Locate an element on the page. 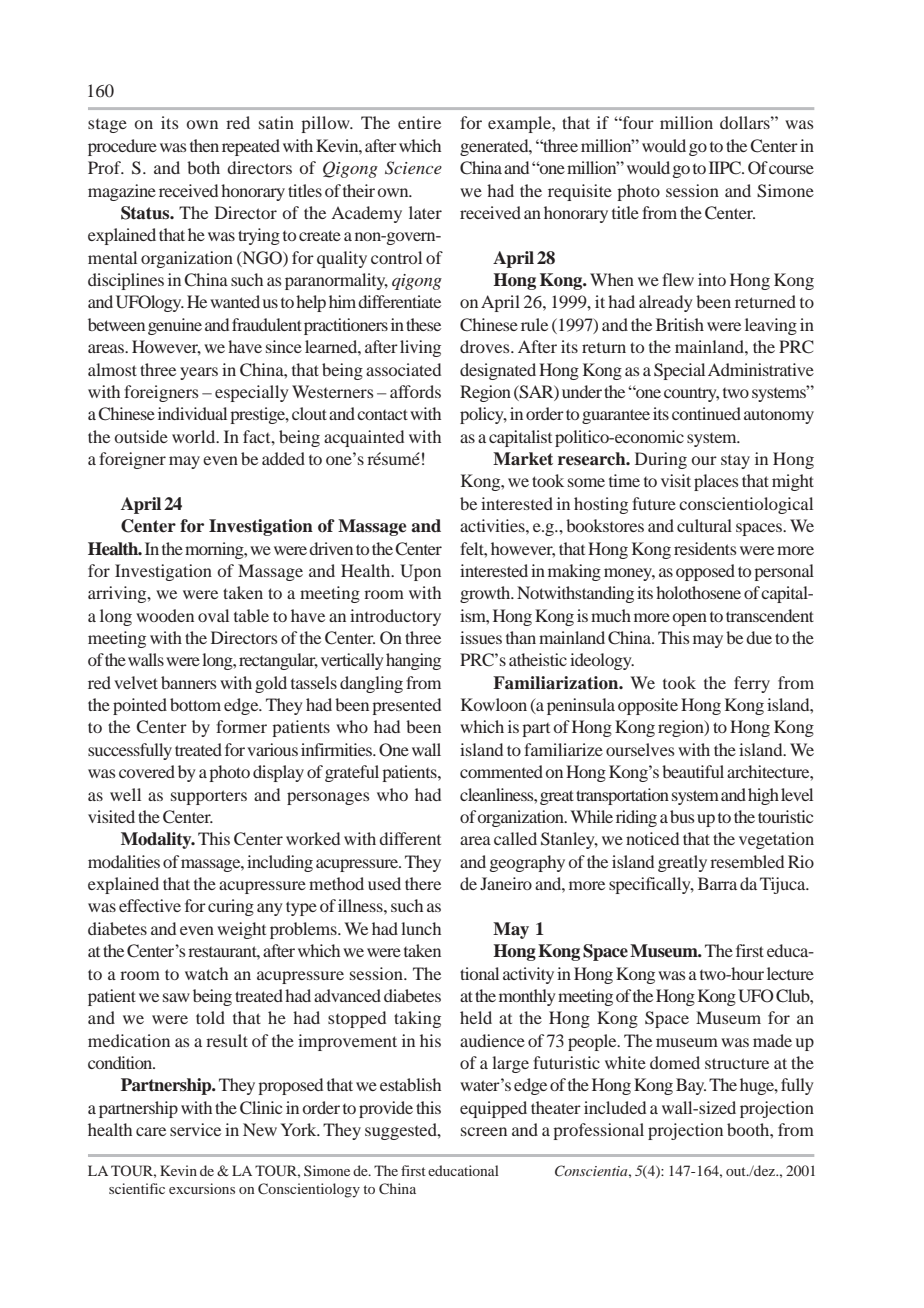  service is located at coordinates (195, 1129).
